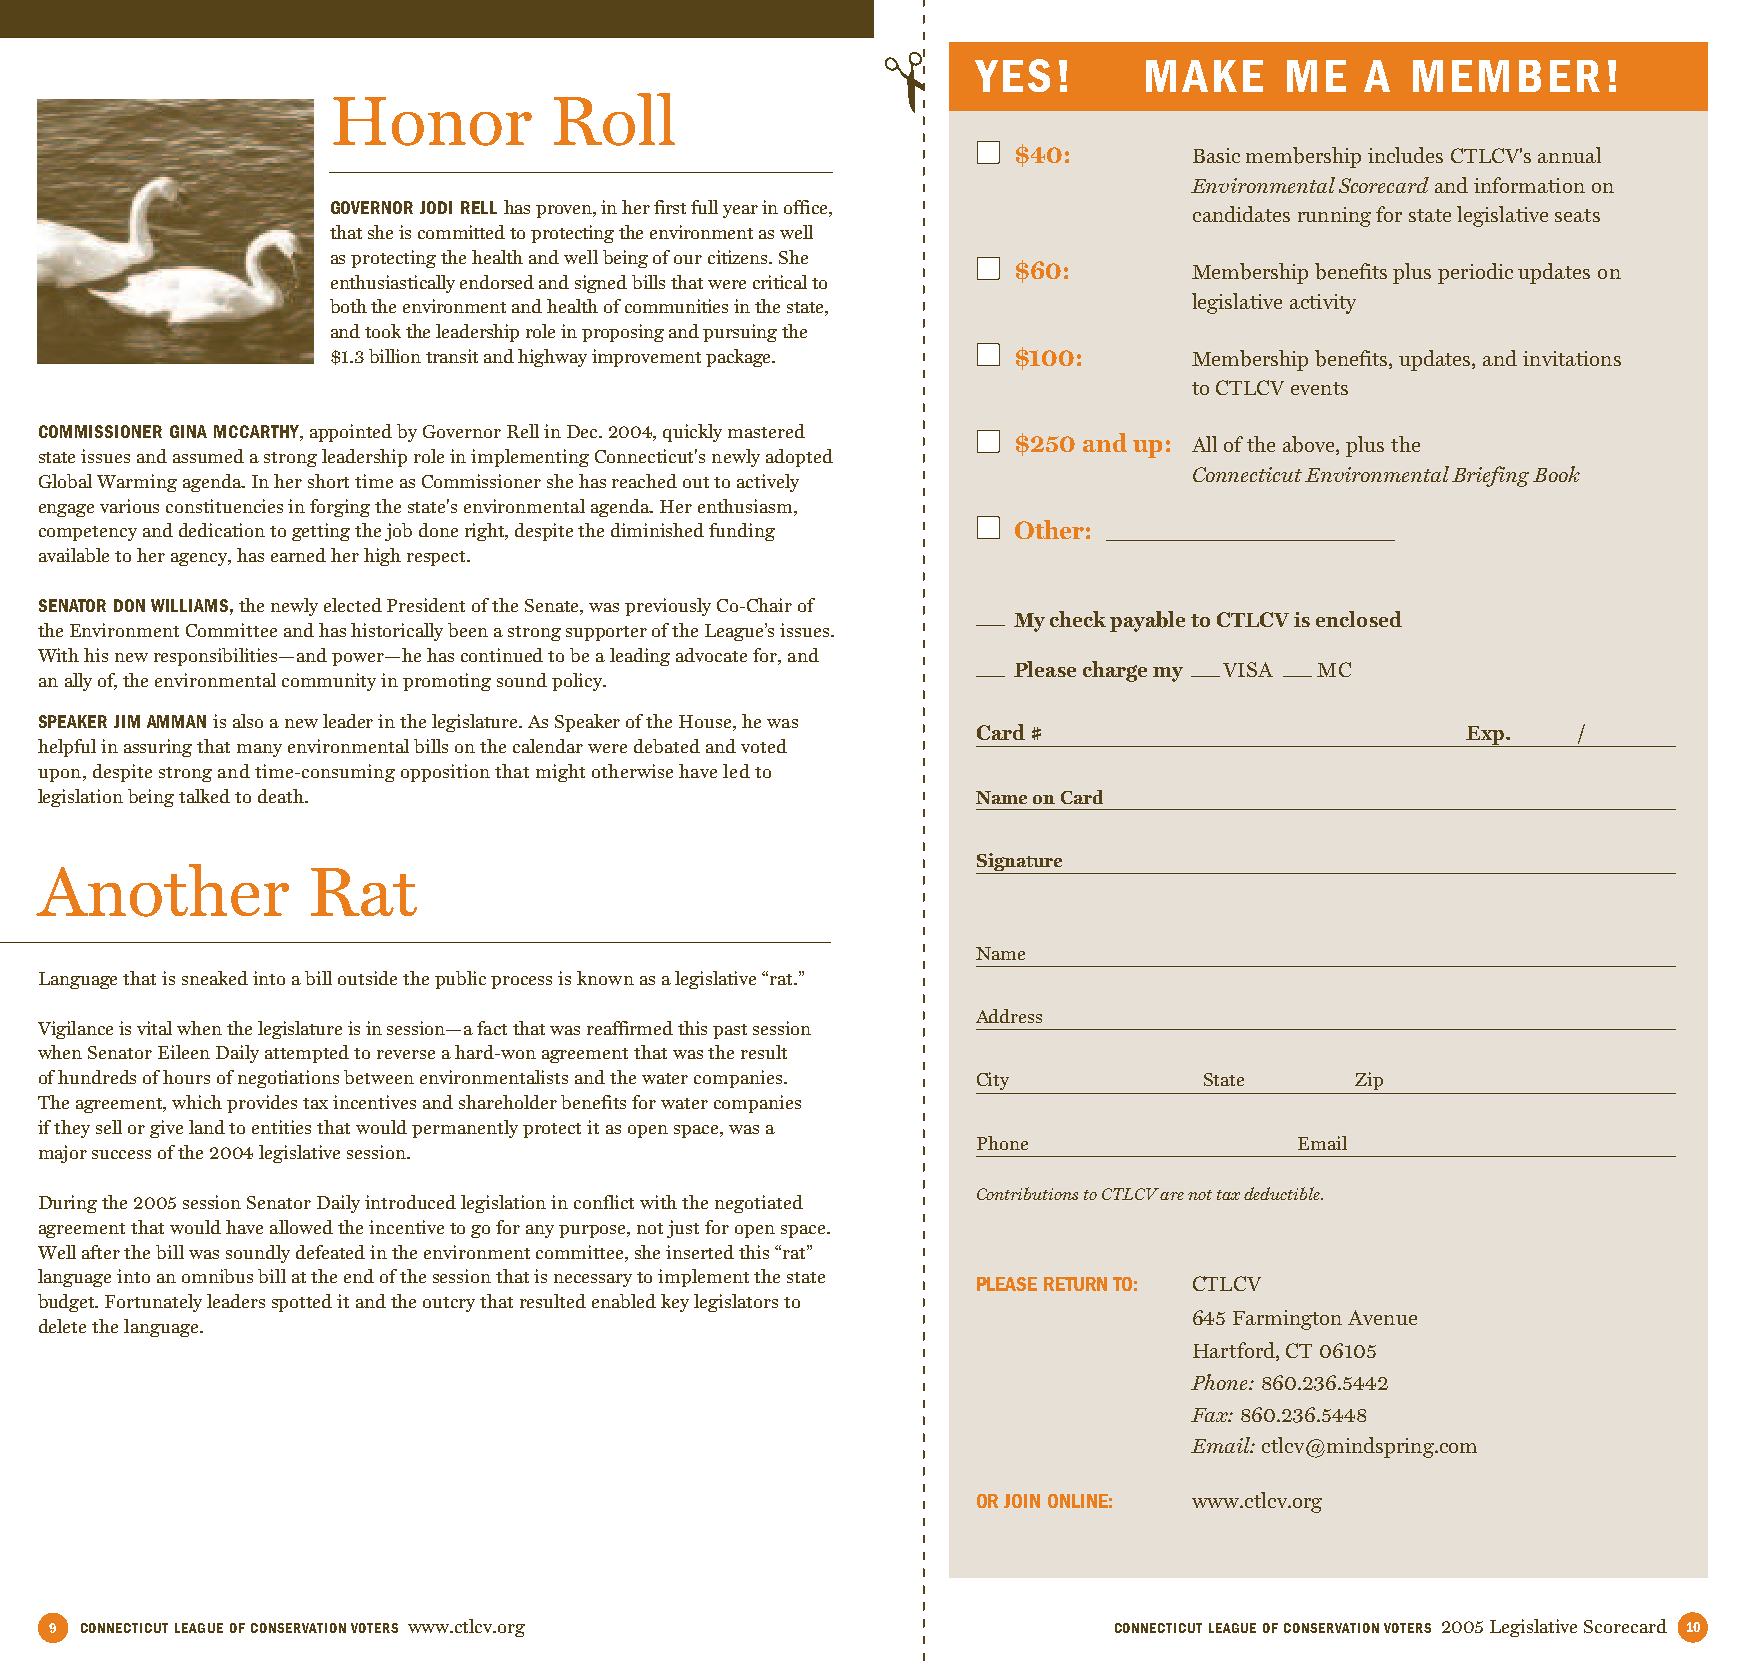 Image resolution: width=1746 pixels, height=1670 pixels. I want to click on voted, so click(764, 746).
